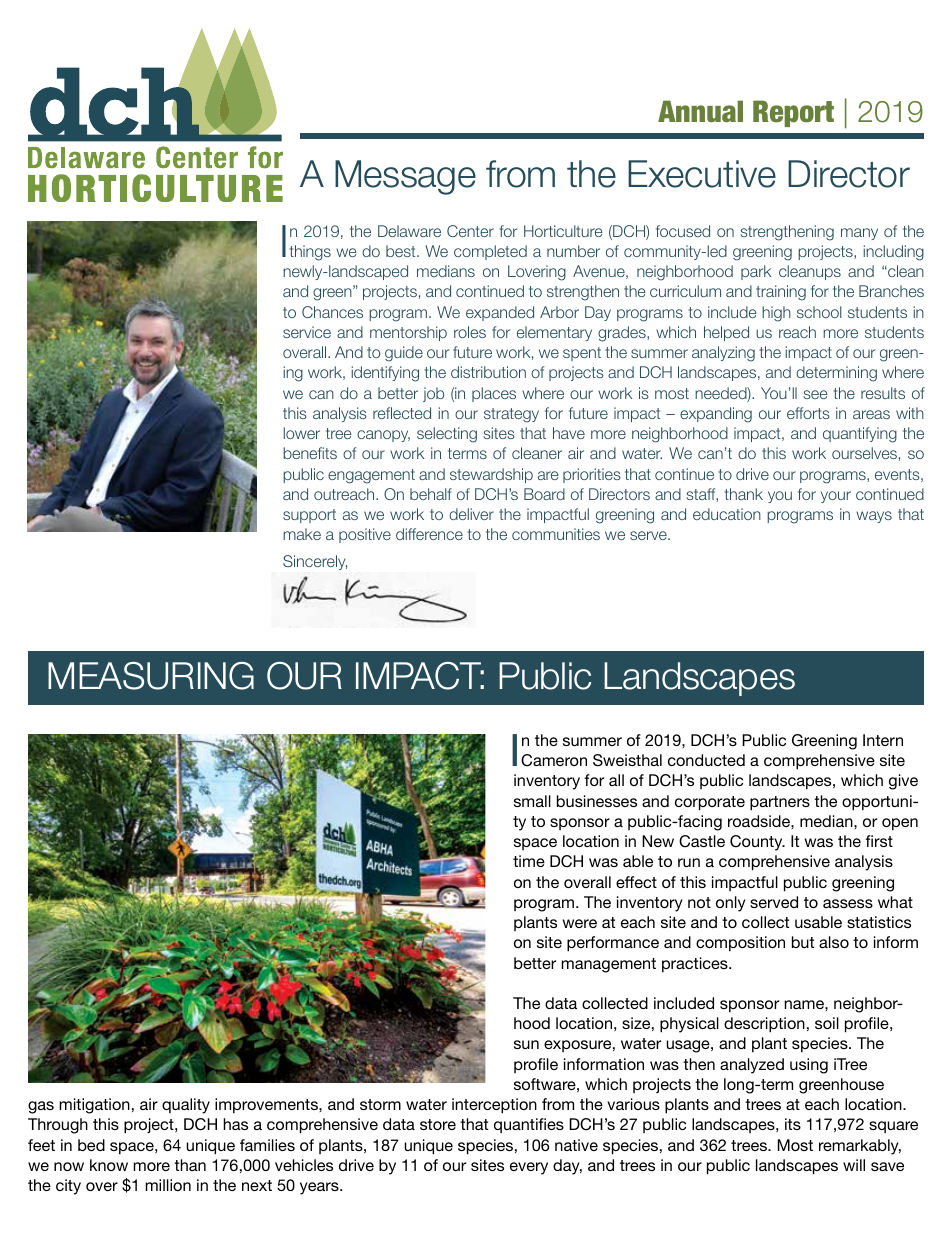 This screenshot has height=1233, width=952. I want to click on stewardship, so click(491, 475).
